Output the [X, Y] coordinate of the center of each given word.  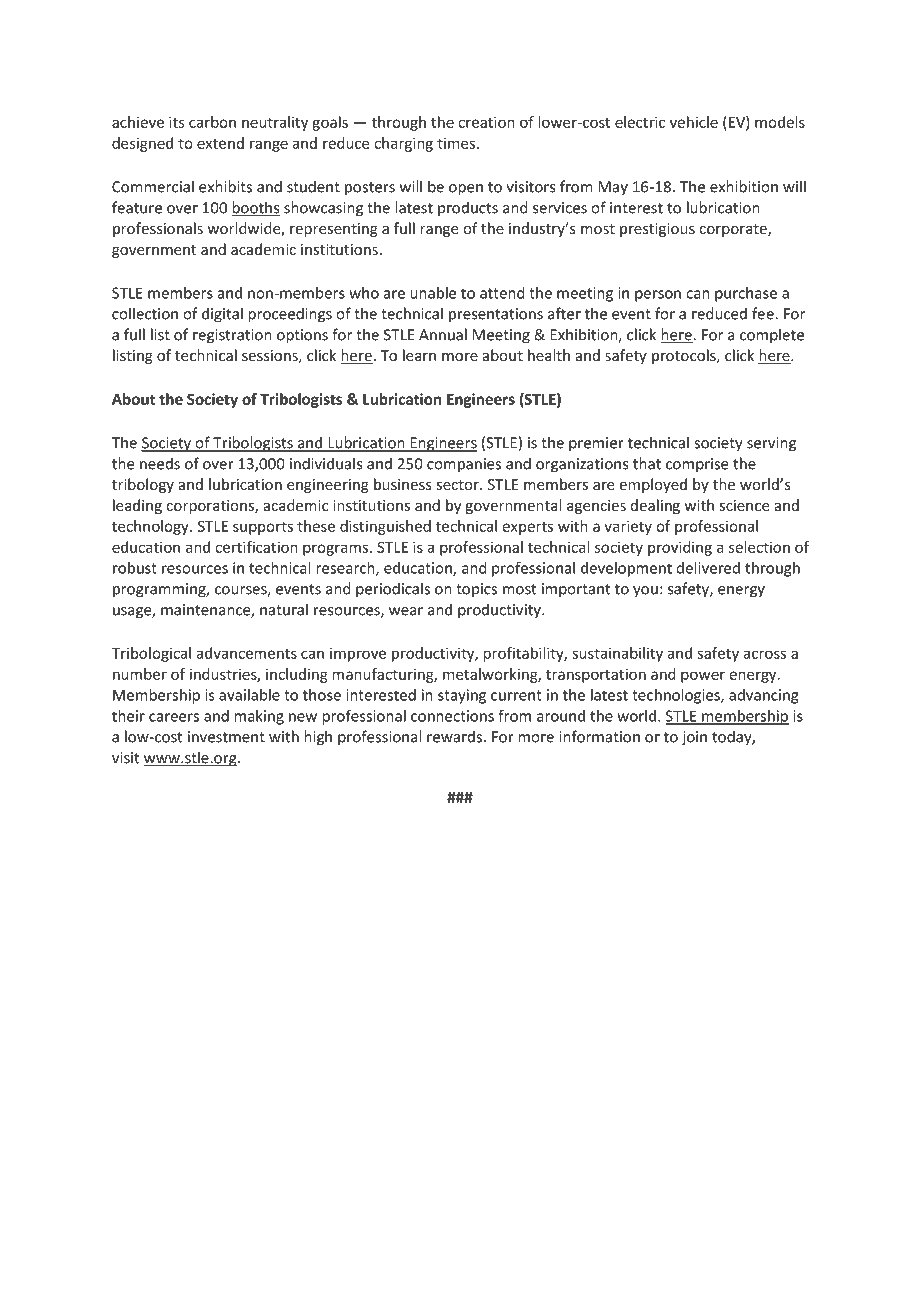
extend [220, 143]
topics [476, 590]
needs [160, 463]
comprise [697, 465]
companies [464, 465]
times [457, 143]
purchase [746, 294]
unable [433, 293]
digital [222, 315]
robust [135, 568]
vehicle [694, 122]
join [694, 738]
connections [452, 716]
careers [174, 717]
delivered [708, 568]
